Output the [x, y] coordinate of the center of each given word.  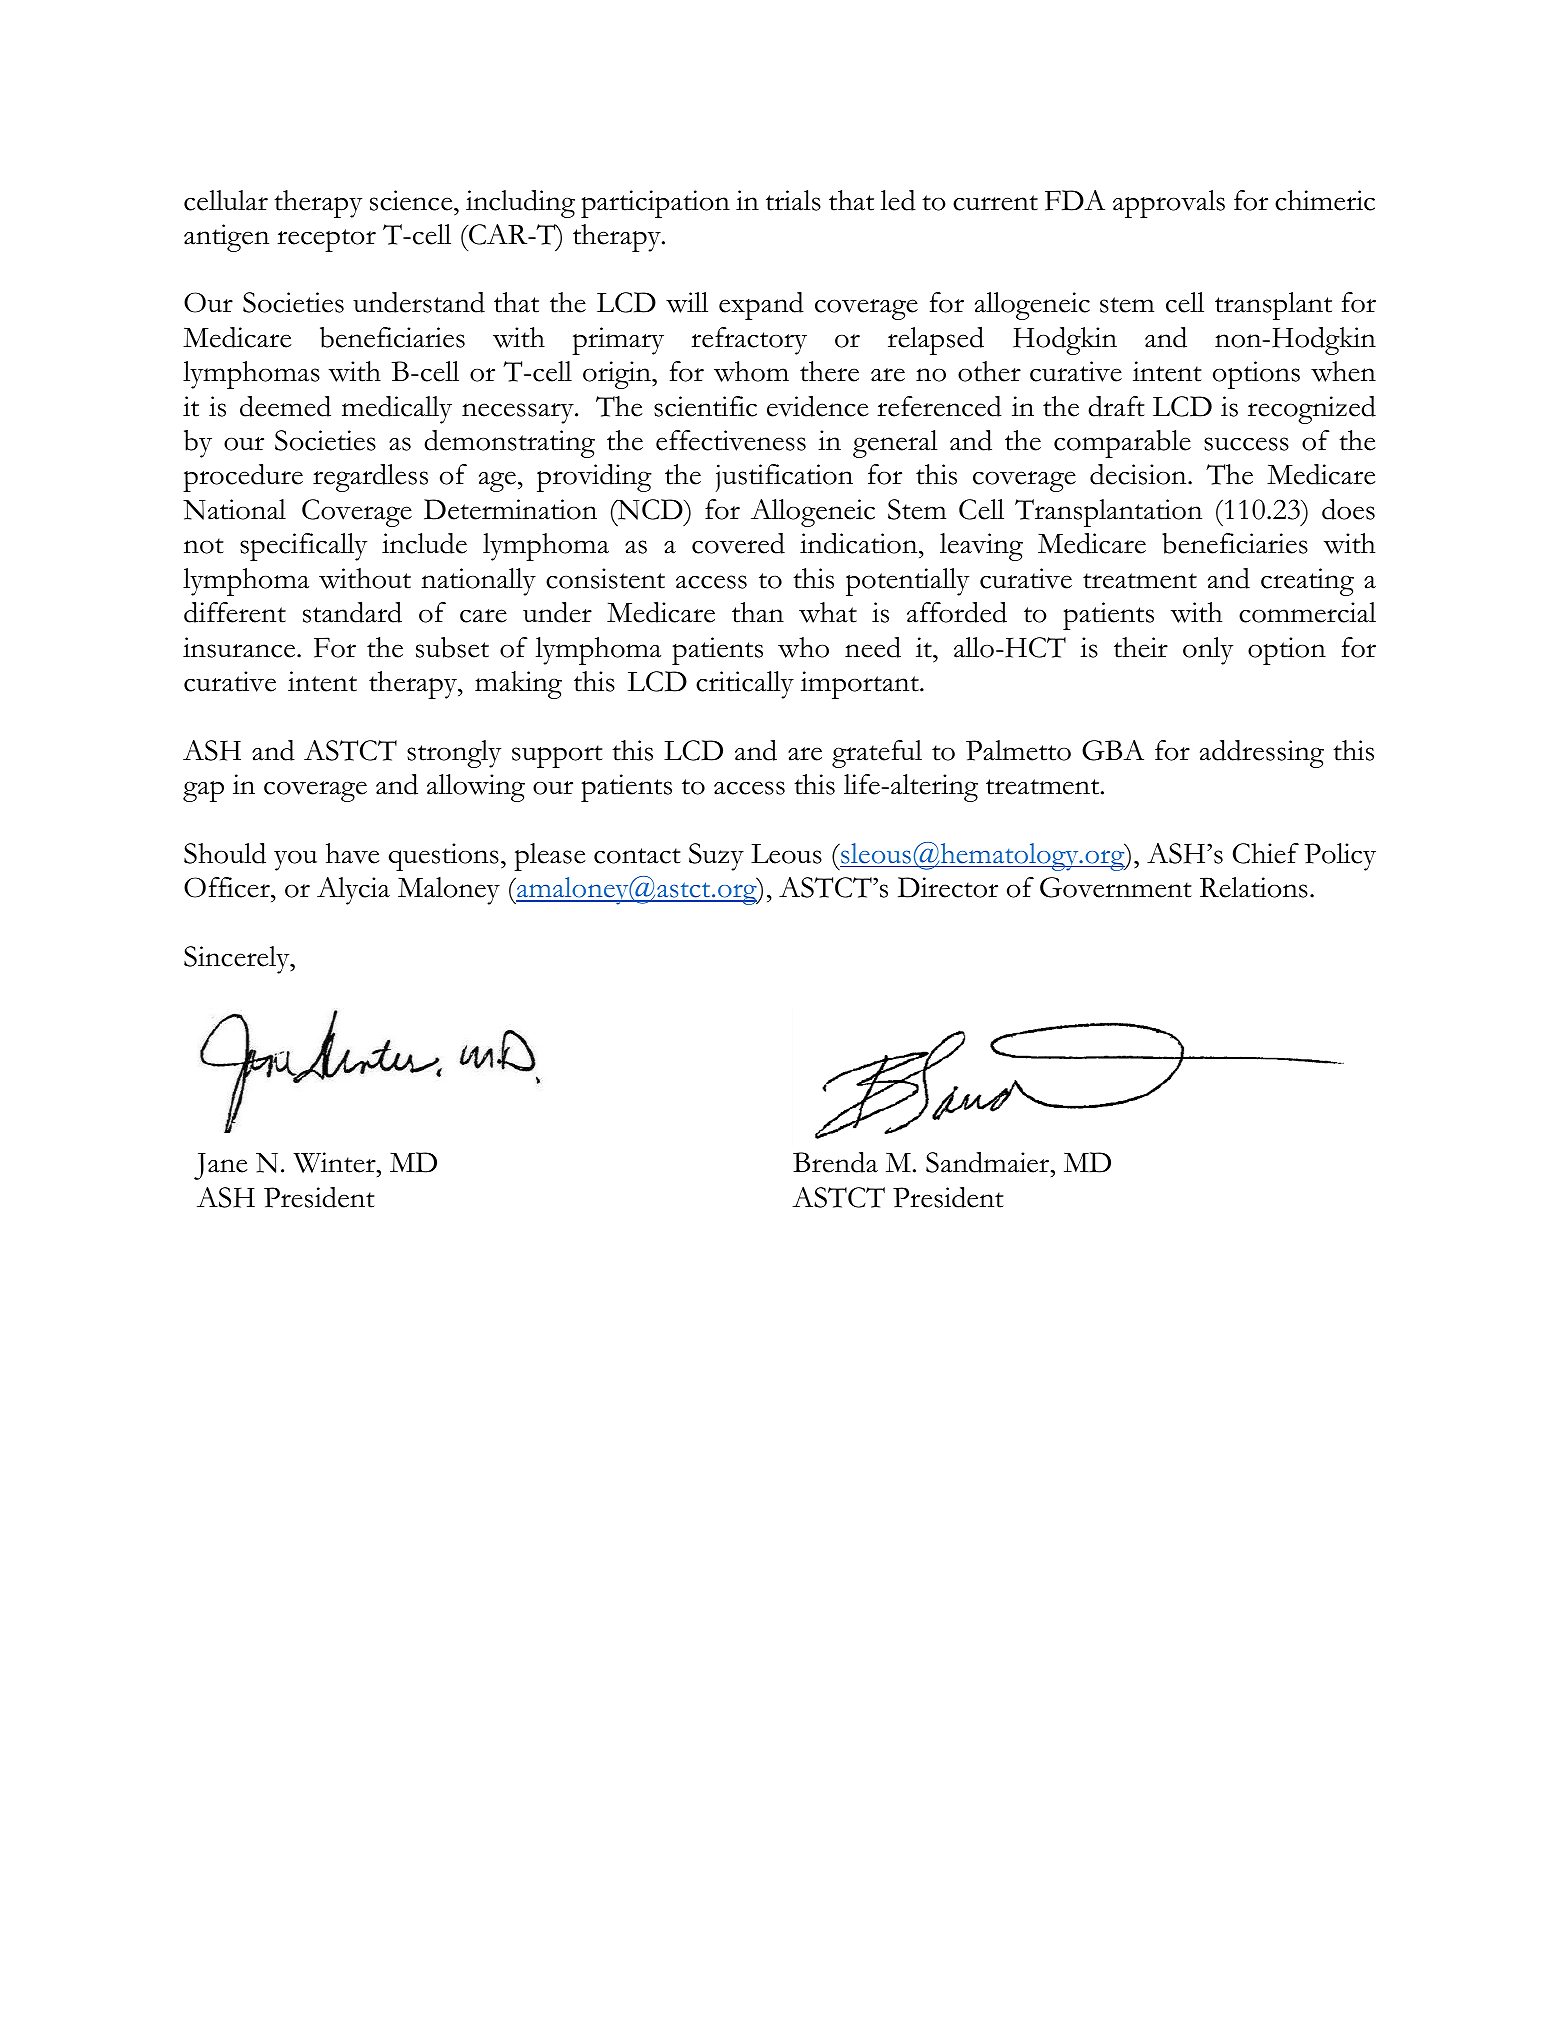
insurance [240, 647]
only [1208, 651]
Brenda [835, 1162]
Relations [1254, 887]
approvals [1169, 204]
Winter [335, 1162]
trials [793, 200]
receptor [326, 240]
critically [745, 685]
